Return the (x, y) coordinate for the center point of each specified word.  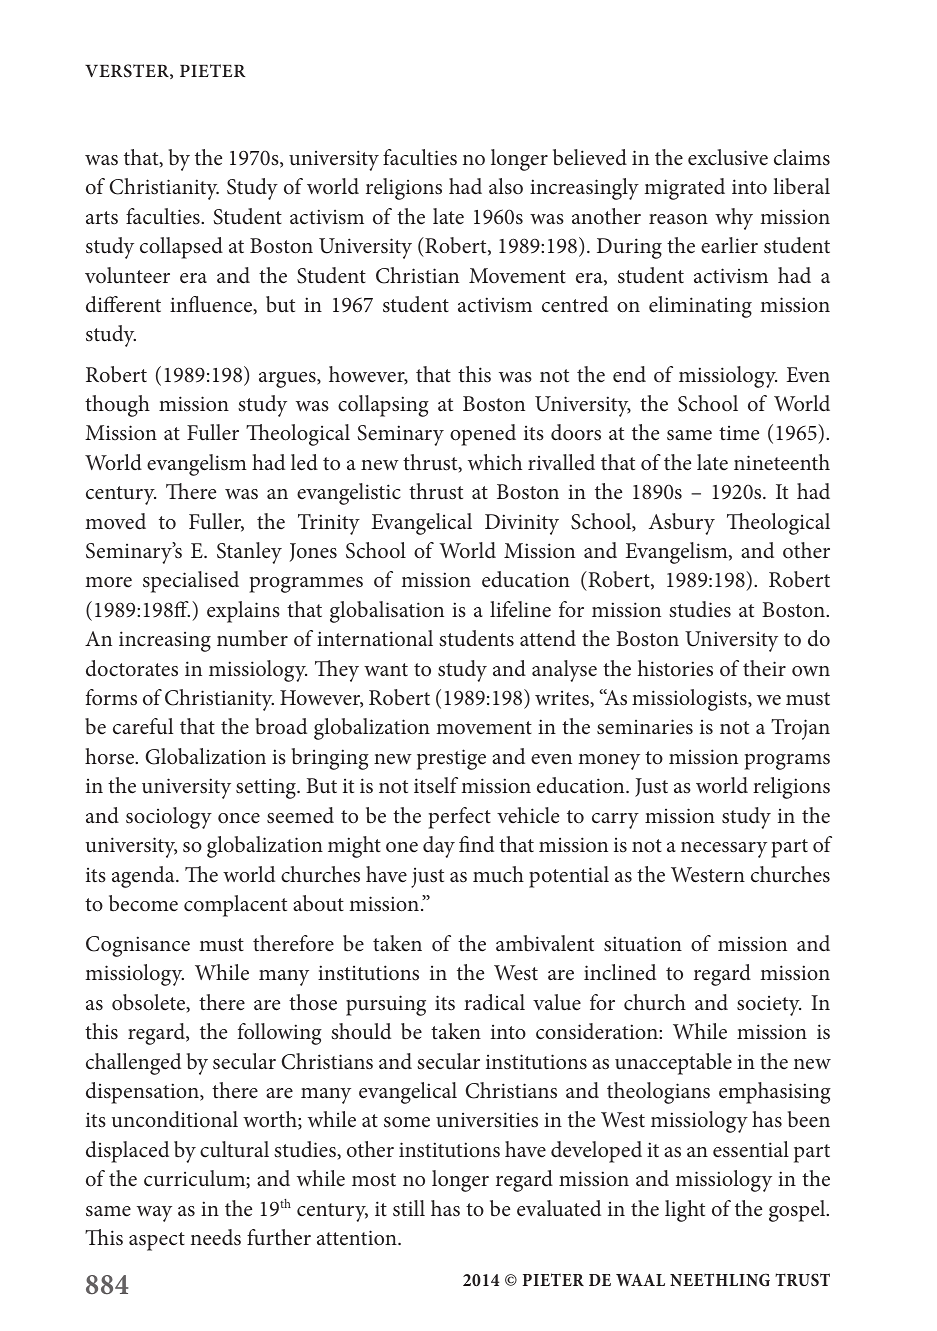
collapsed (181, 248)
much (498, 874)
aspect (157, 1241)
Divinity (522, 524)
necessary (724, 850)
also (506, 186)
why (734, 219)
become (143, 903)
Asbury (682, 524)
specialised (191, 582)
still (409, 1208)
